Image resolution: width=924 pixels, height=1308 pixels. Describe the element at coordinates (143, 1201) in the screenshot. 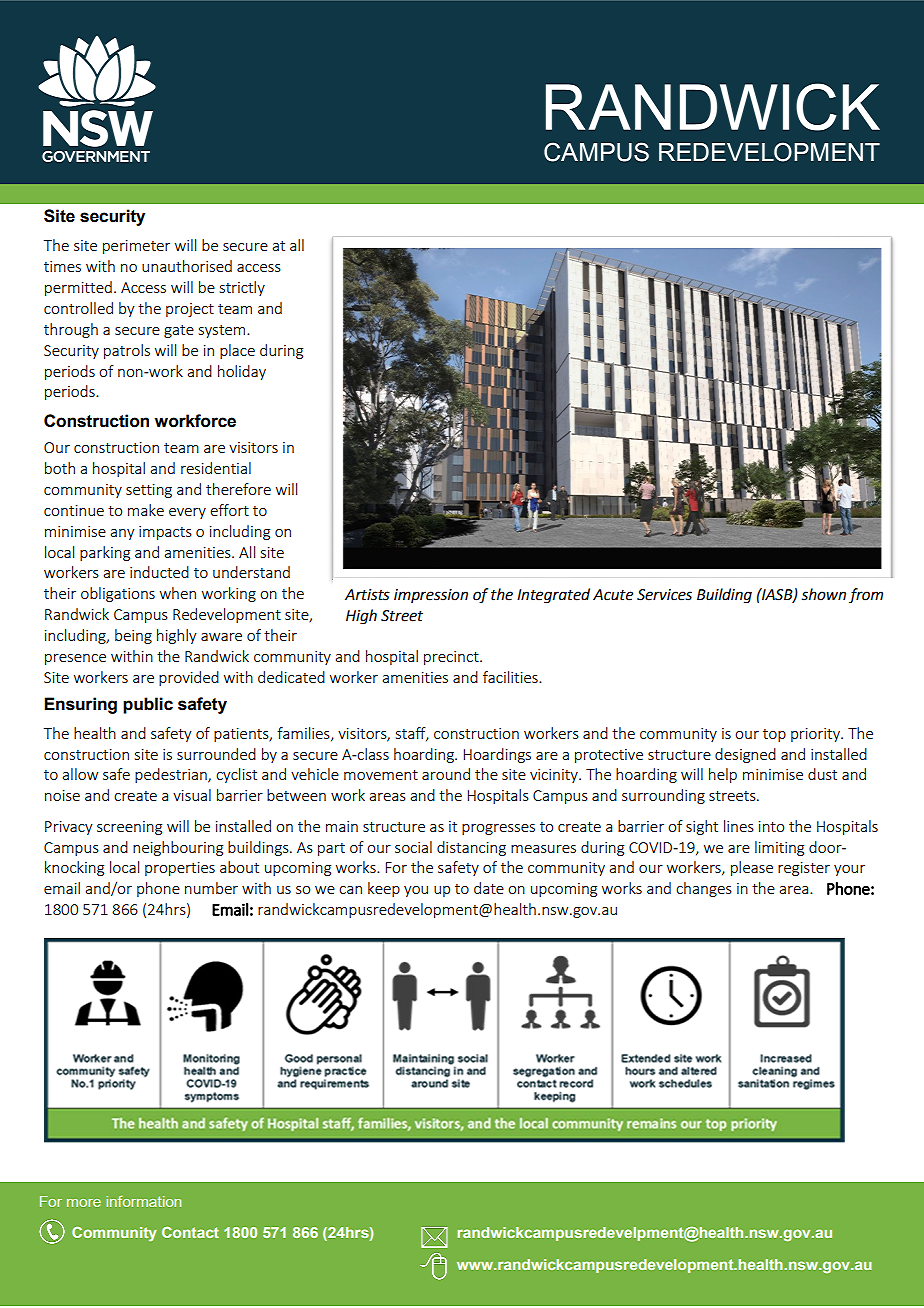

I see `information` at that location.
